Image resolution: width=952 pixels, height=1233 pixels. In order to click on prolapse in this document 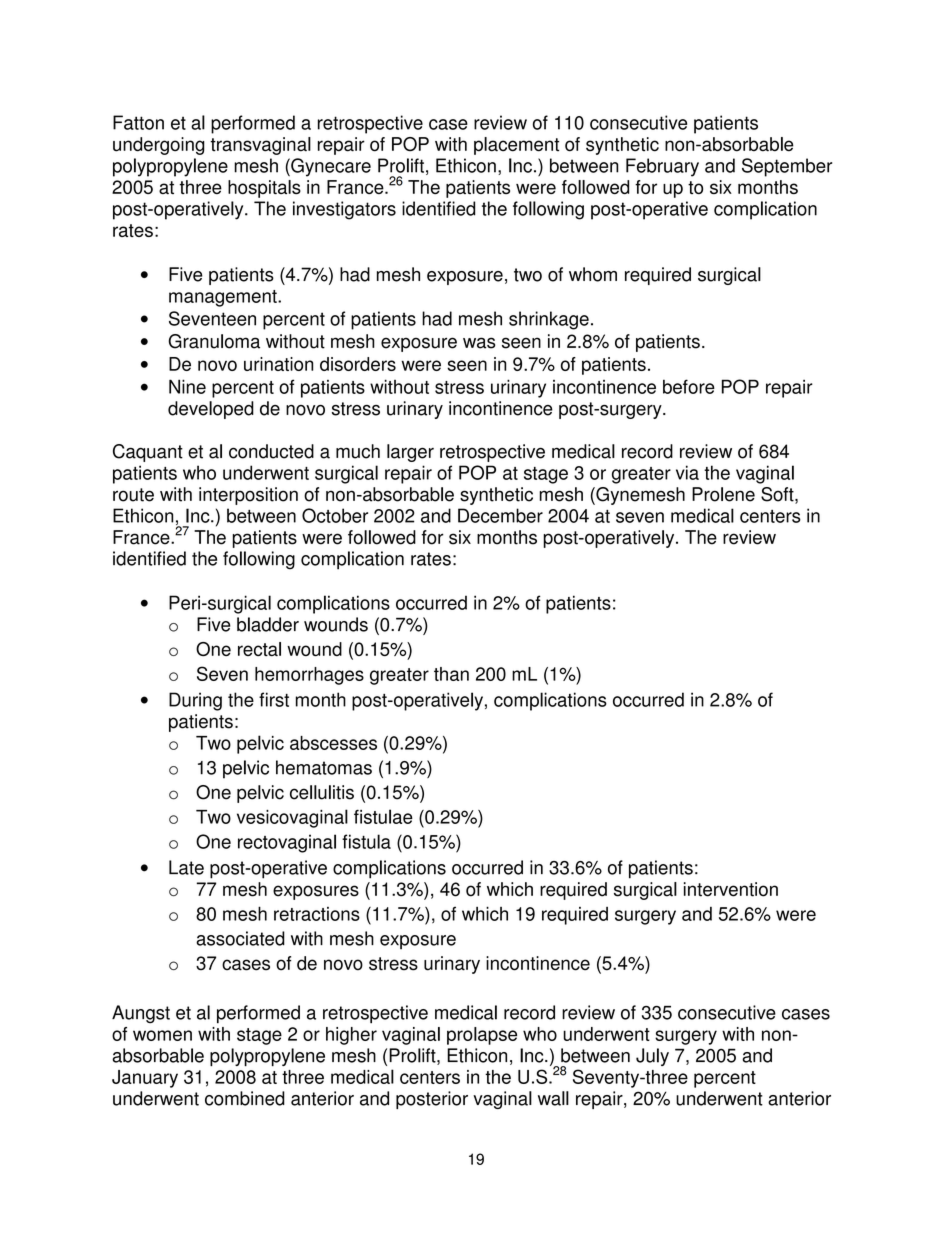, I will do `click(482, 1036)`.
